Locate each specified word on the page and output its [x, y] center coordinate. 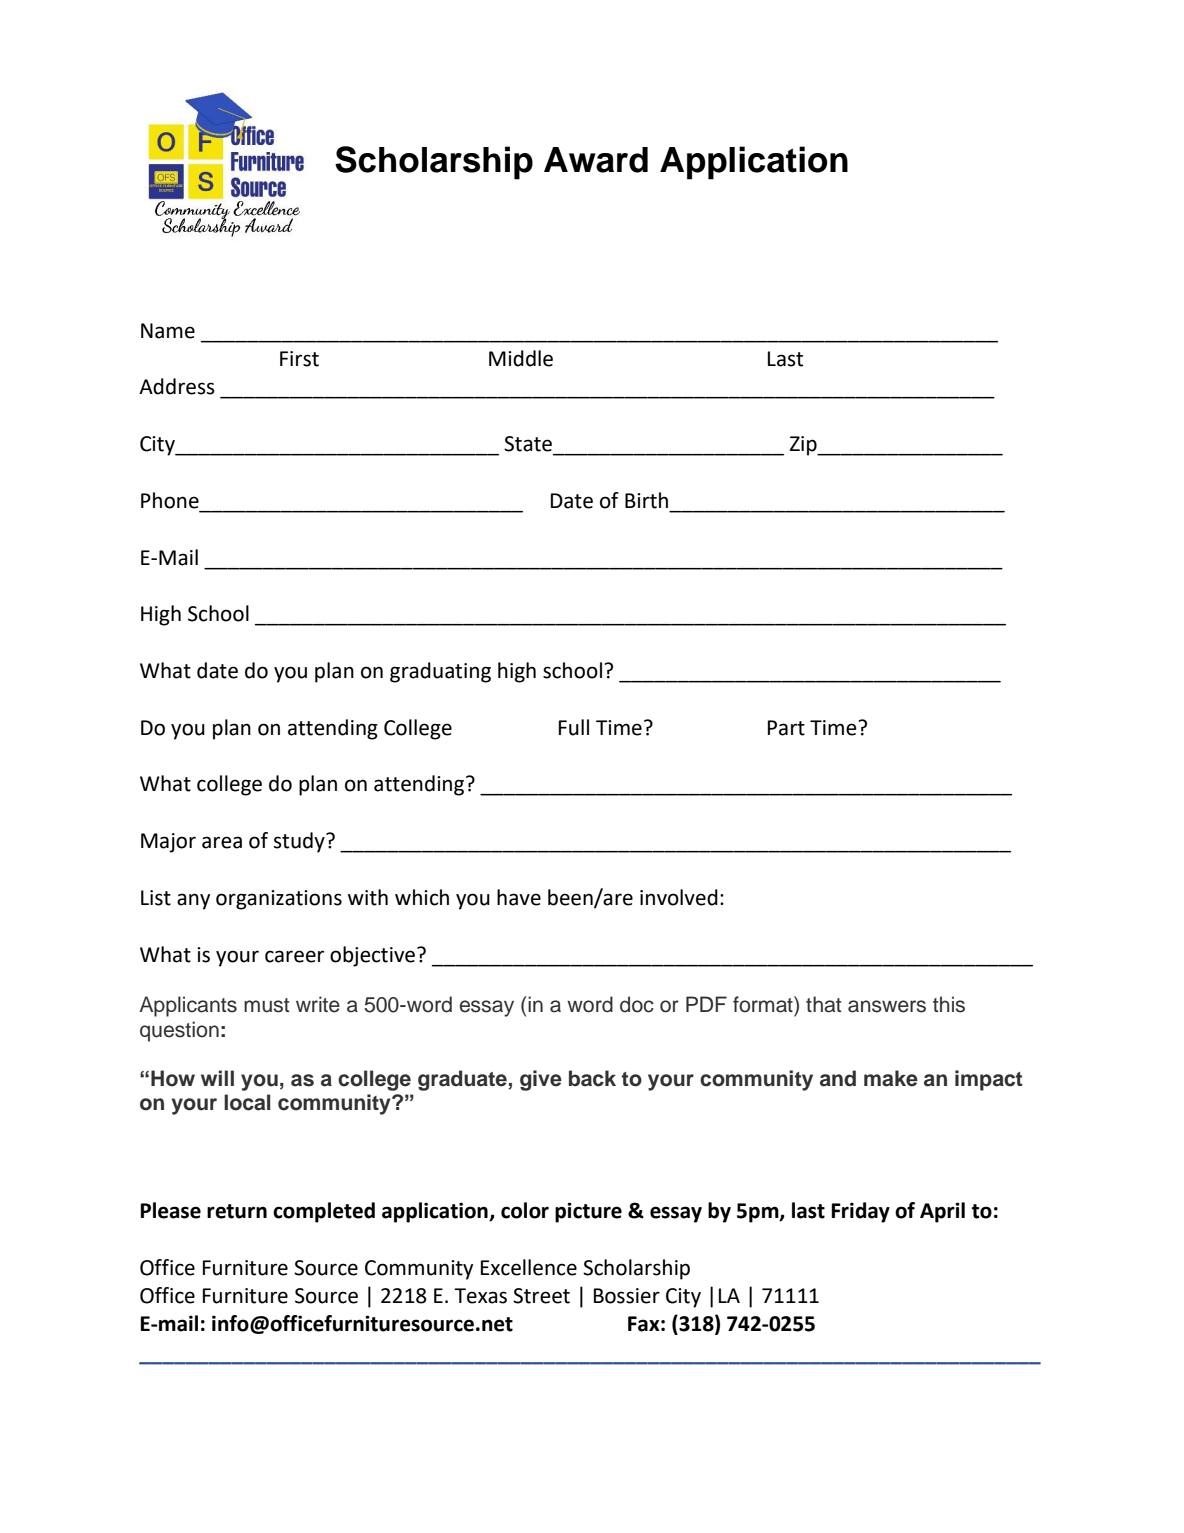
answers [887, 1006]
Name [168, 331]
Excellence [529, 1267]
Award [596, 160]
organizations [279, 900]
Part [786, 728]
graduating [440, 672]
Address [177, 386]
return [237, 1211]
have [519, 897]
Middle [521, 358]
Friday [860, 1212]
